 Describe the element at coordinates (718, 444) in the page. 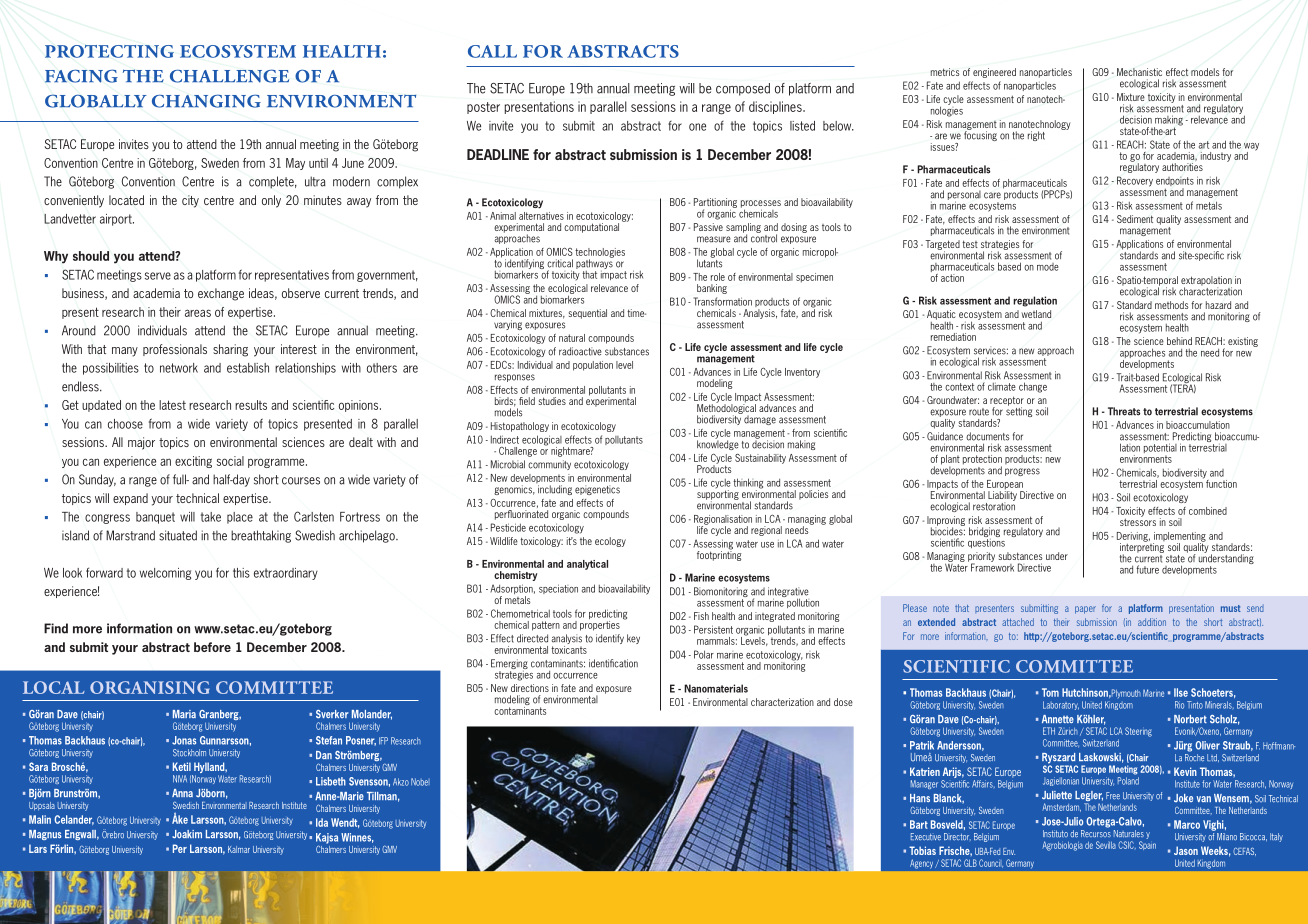

I see `knowledge` at that location.
